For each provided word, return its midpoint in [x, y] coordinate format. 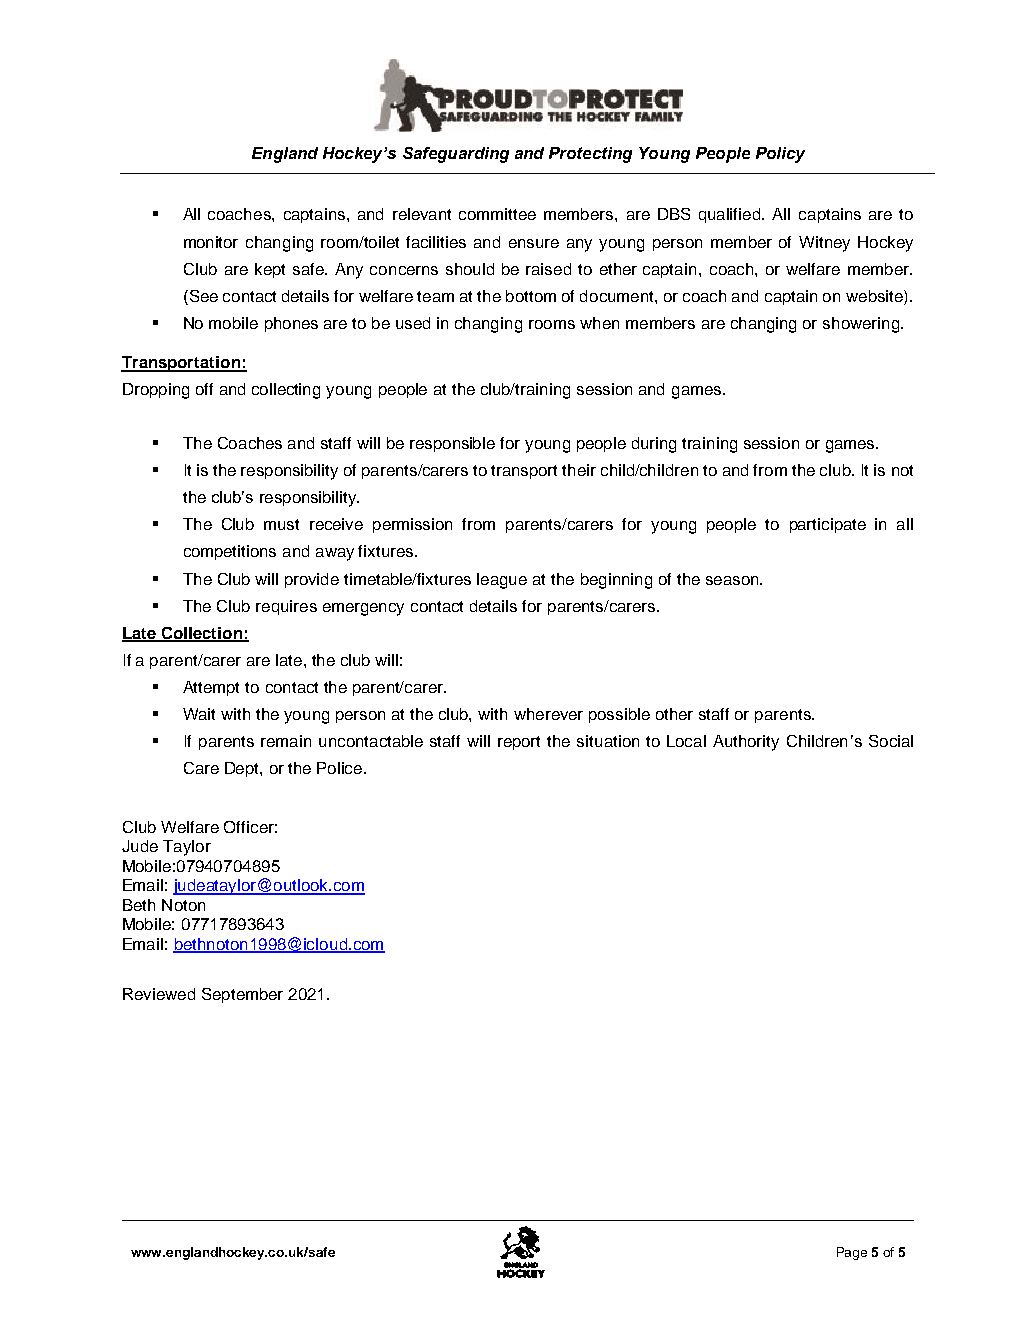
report [519, 743]
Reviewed [159, 994]
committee [497, 214]
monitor [211, 242]
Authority [746, 743]
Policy [780, 155]
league [502, 581]
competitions [230, 552]
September [242, 995]
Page [852, 1253]
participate [828, 525]
